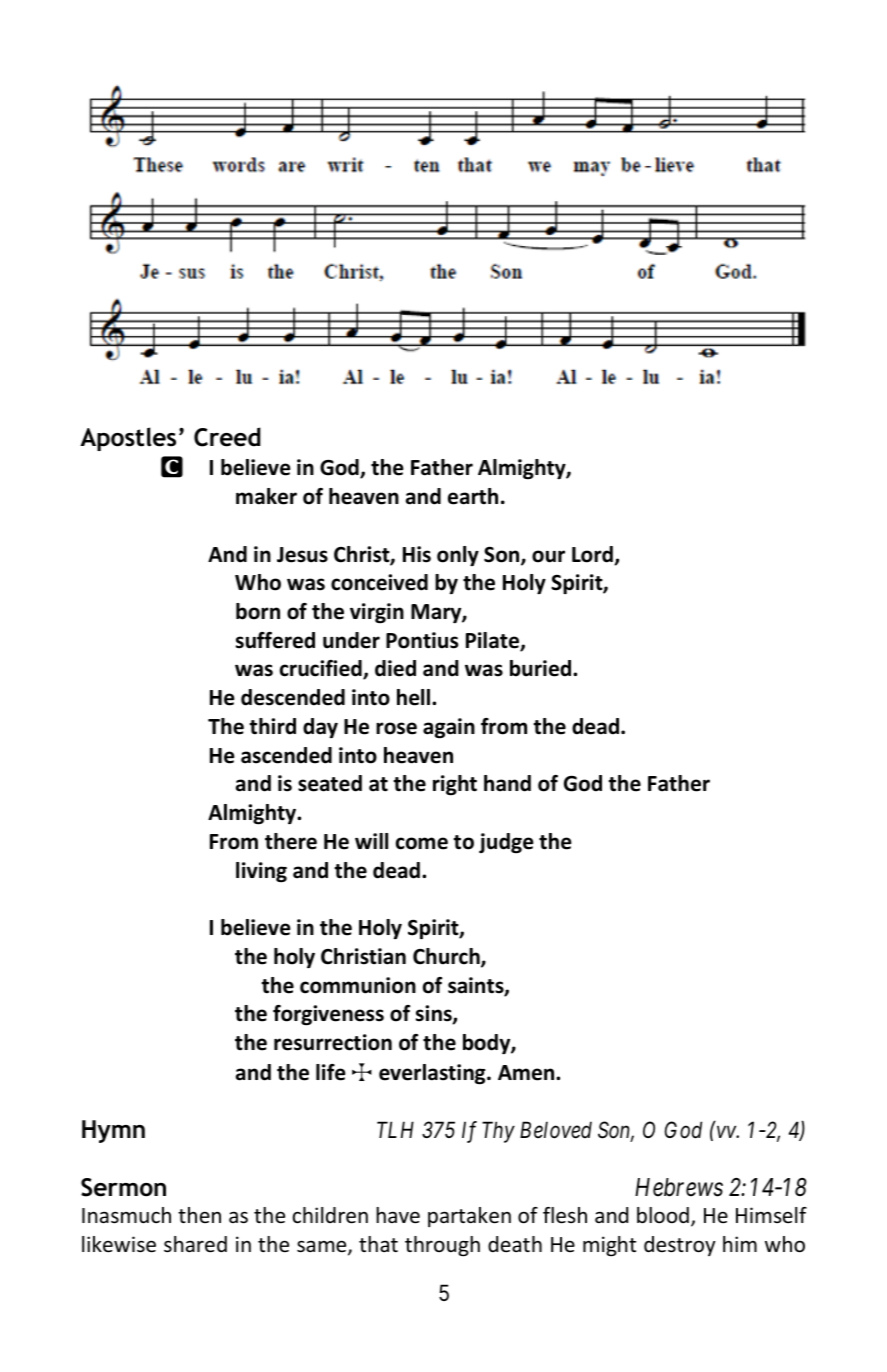 This page has height=1372, width=887. I want to click on Creed, so click(227, 437).
